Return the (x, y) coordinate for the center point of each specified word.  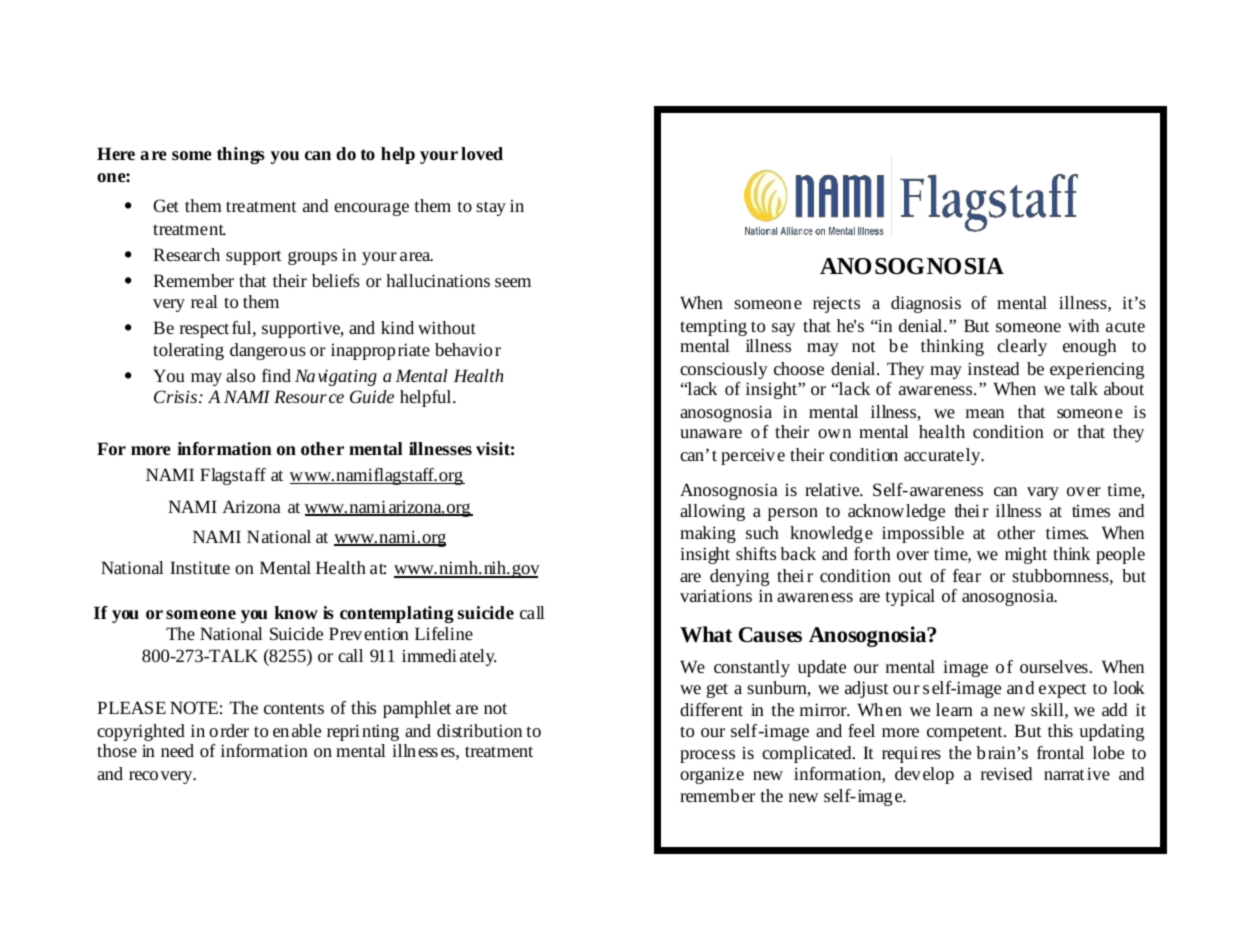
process (707, 756)
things (241, 155)
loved (482, 153)
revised (1006, 773)
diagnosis (926, 304)
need (177, 750)
